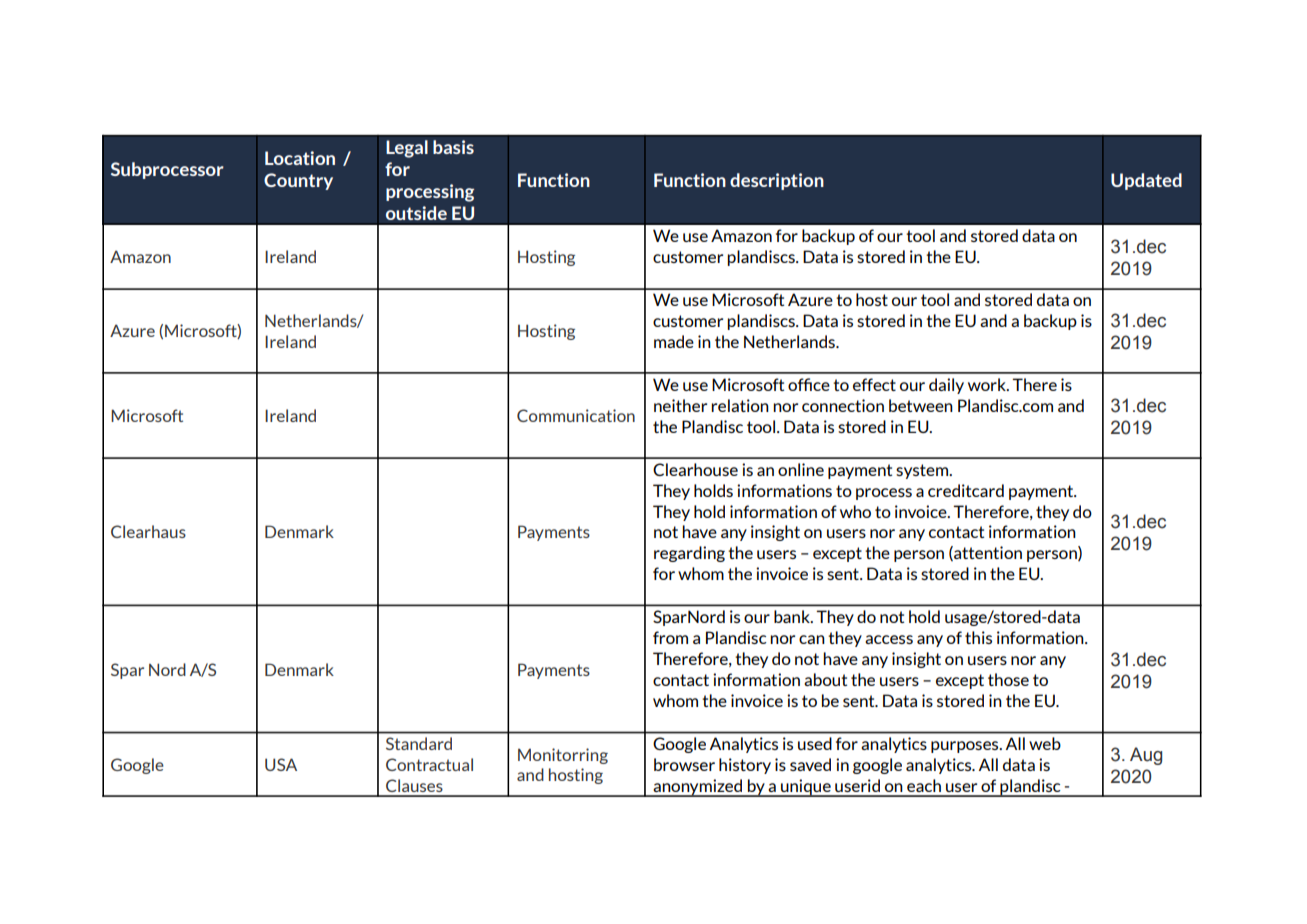  I want to click on Contractual, so click(429, 764).
